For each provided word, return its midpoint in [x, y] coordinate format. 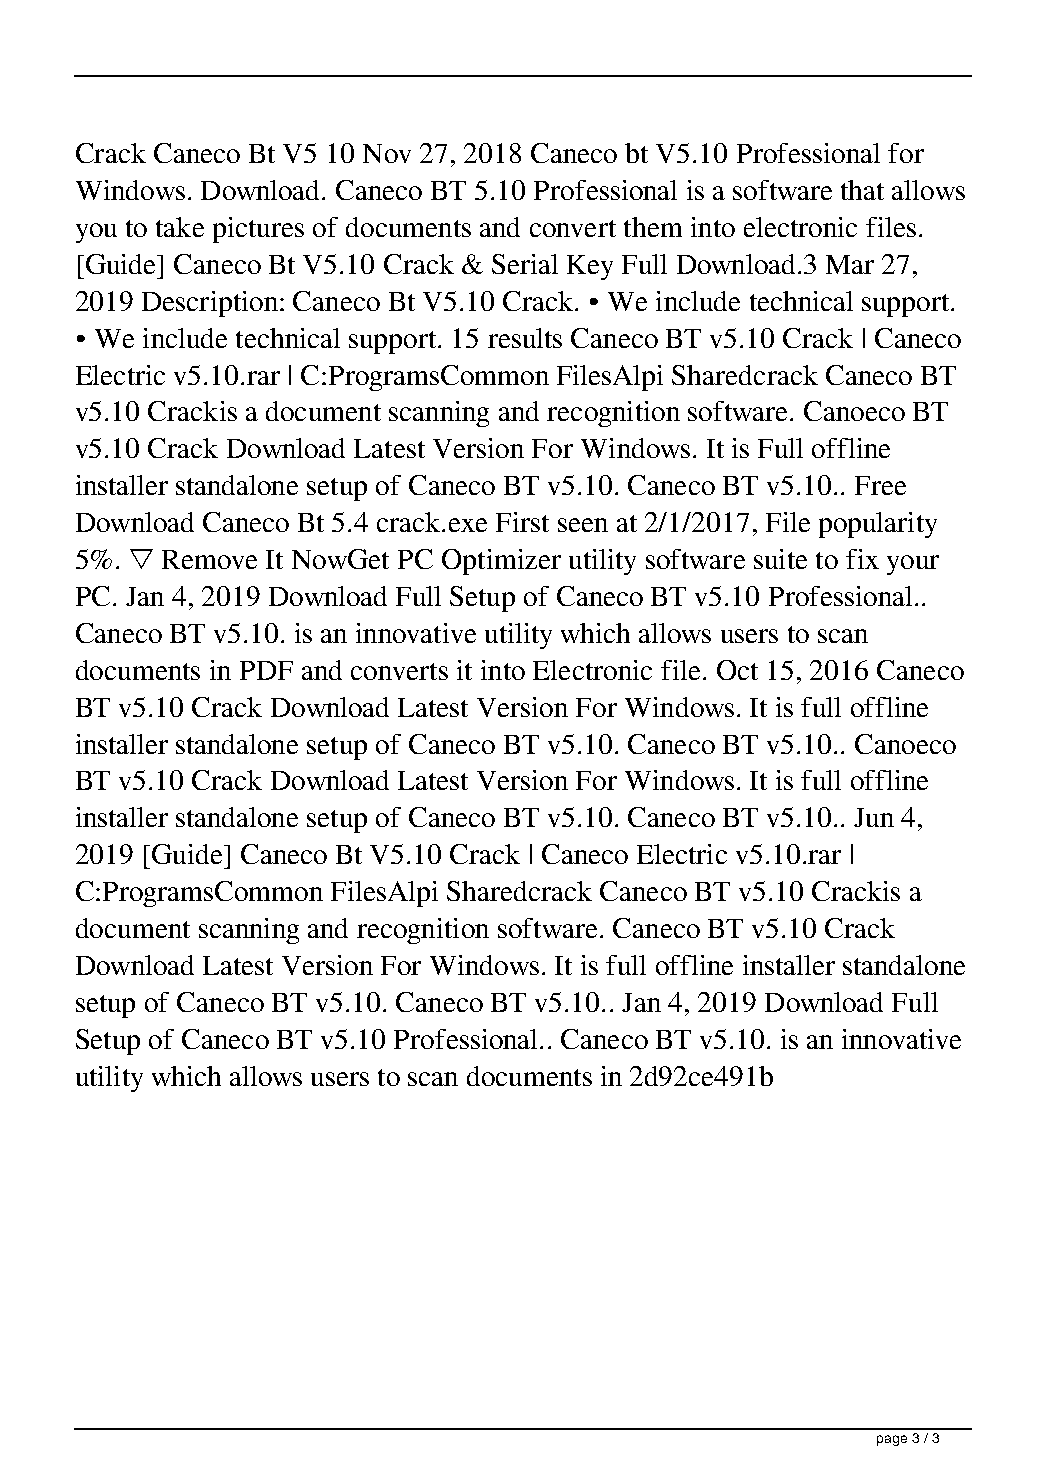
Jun [874, 817]
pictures [258, 230]
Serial [525, 264]
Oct [737, 670]
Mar [850, 264]
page [892, 1440]
